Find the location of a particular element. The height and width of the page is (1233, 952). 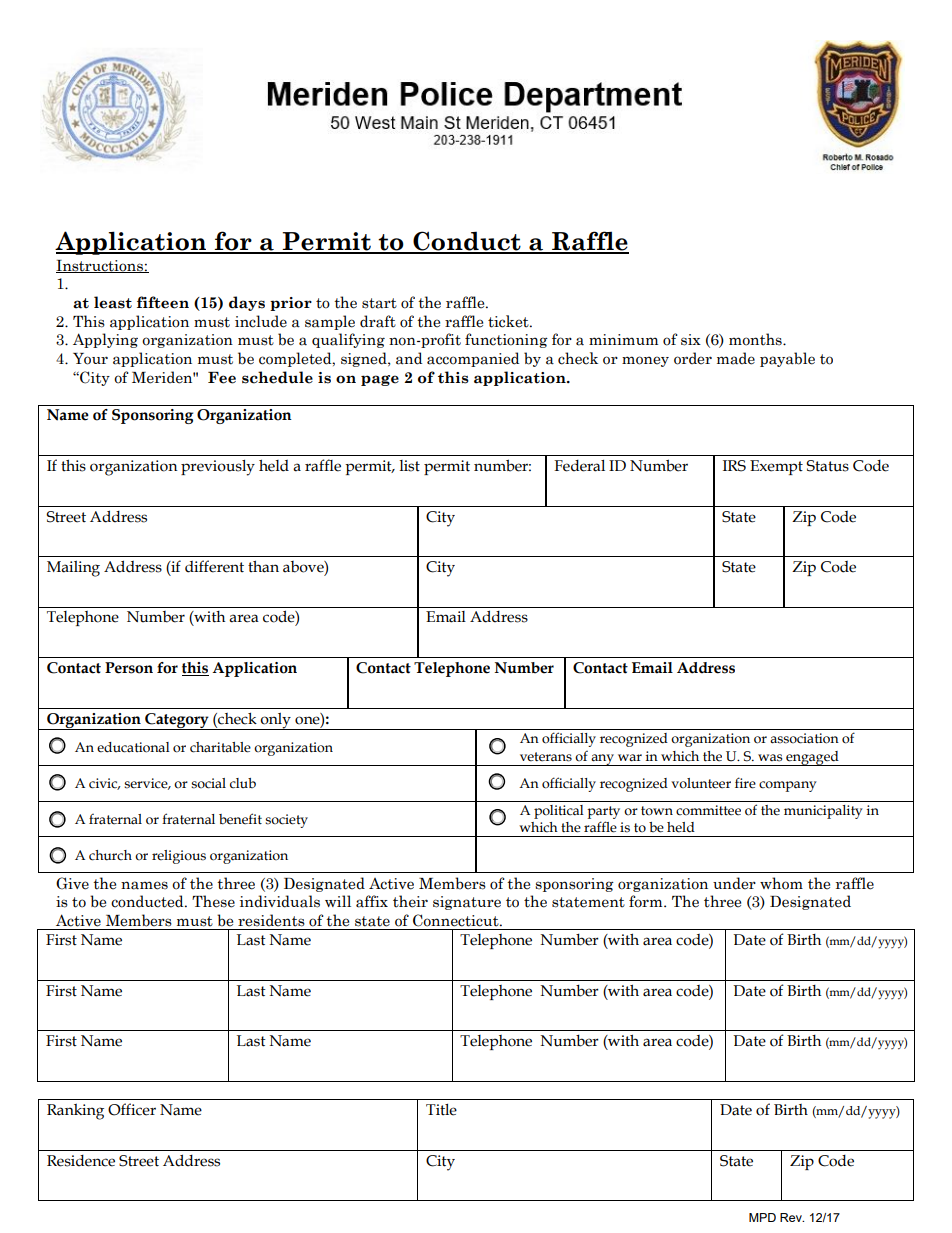

Person is located at coordinates (129, 668).
